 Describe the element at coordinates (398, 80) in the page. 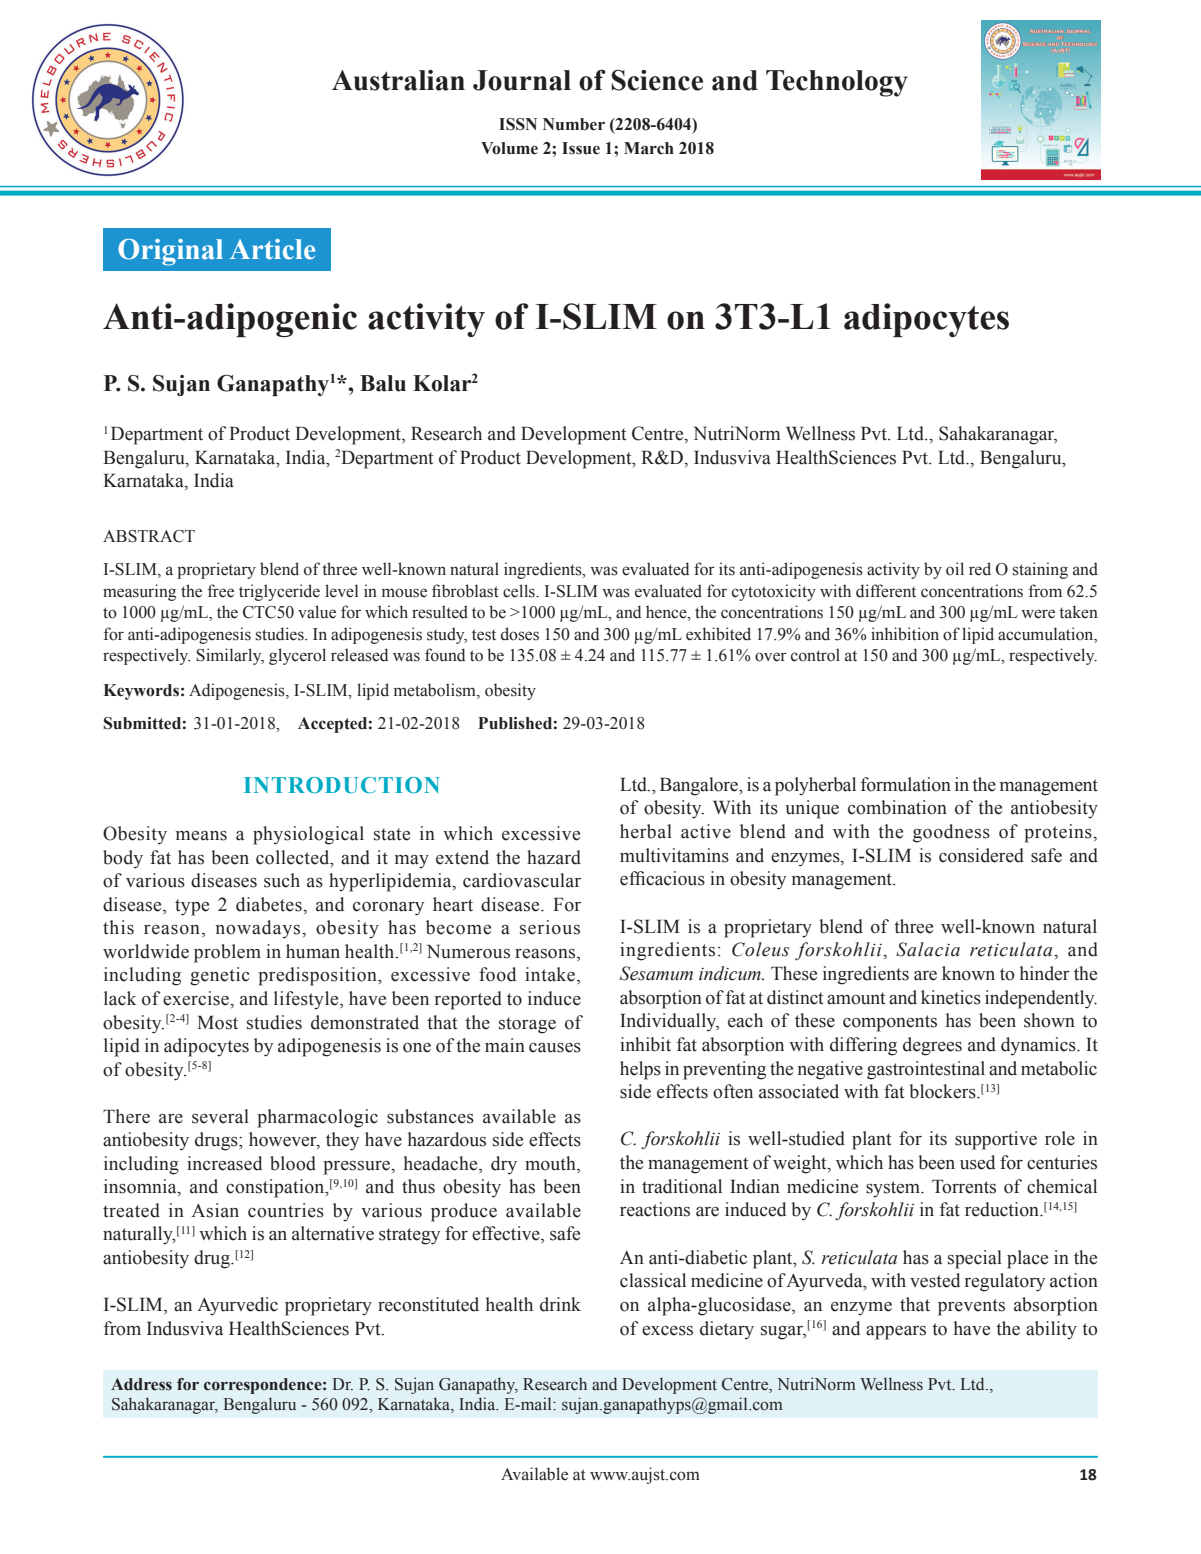

I see `Australian` at that location.
